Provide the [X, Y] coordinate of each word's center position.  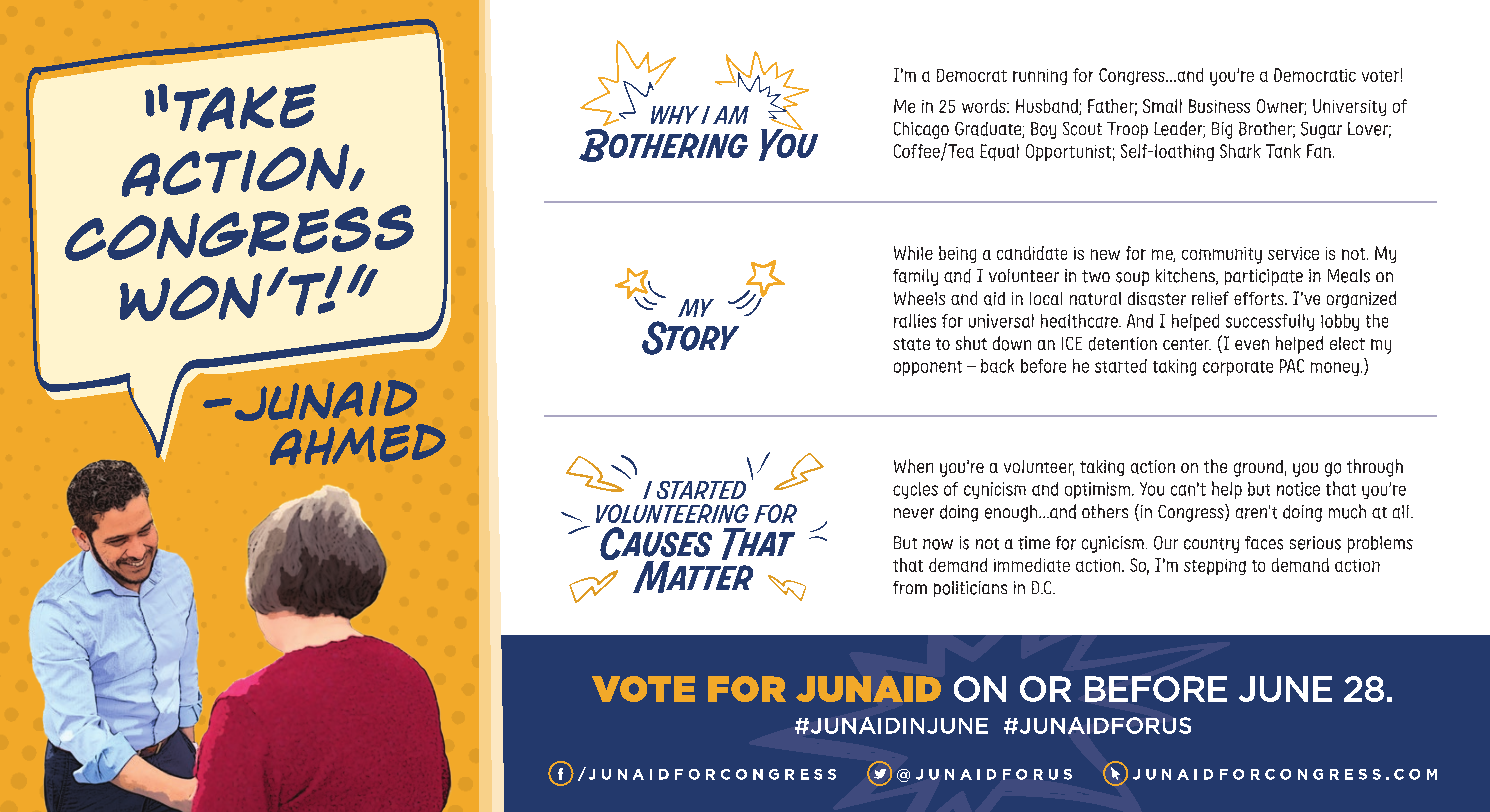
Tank [1283, 151]
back [997, 366]
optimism [1099, 490]
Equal [999, 152]
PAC [1292, 366]
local [1046, 298]
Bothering [663, 145]
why [675, 115]
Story [690, 338]
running [1040, 77]
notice [1298, 489]
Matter [693, 576]
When [913, 466]
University [1349, 107]
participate [1264, 277]
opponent [928, 368]
